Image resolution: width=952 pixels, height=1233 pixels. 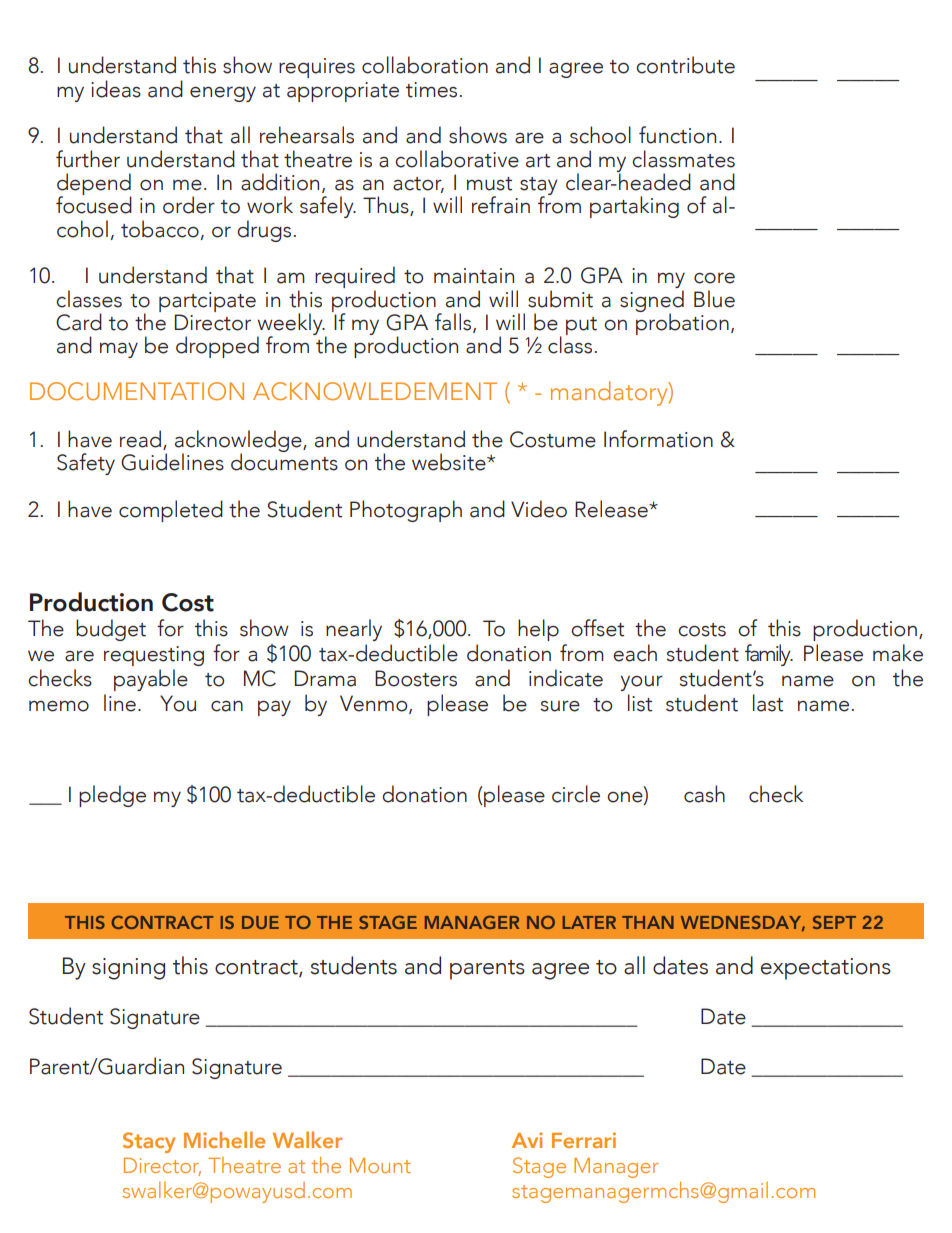 I want to click on can, so click(x=227, y=706).
